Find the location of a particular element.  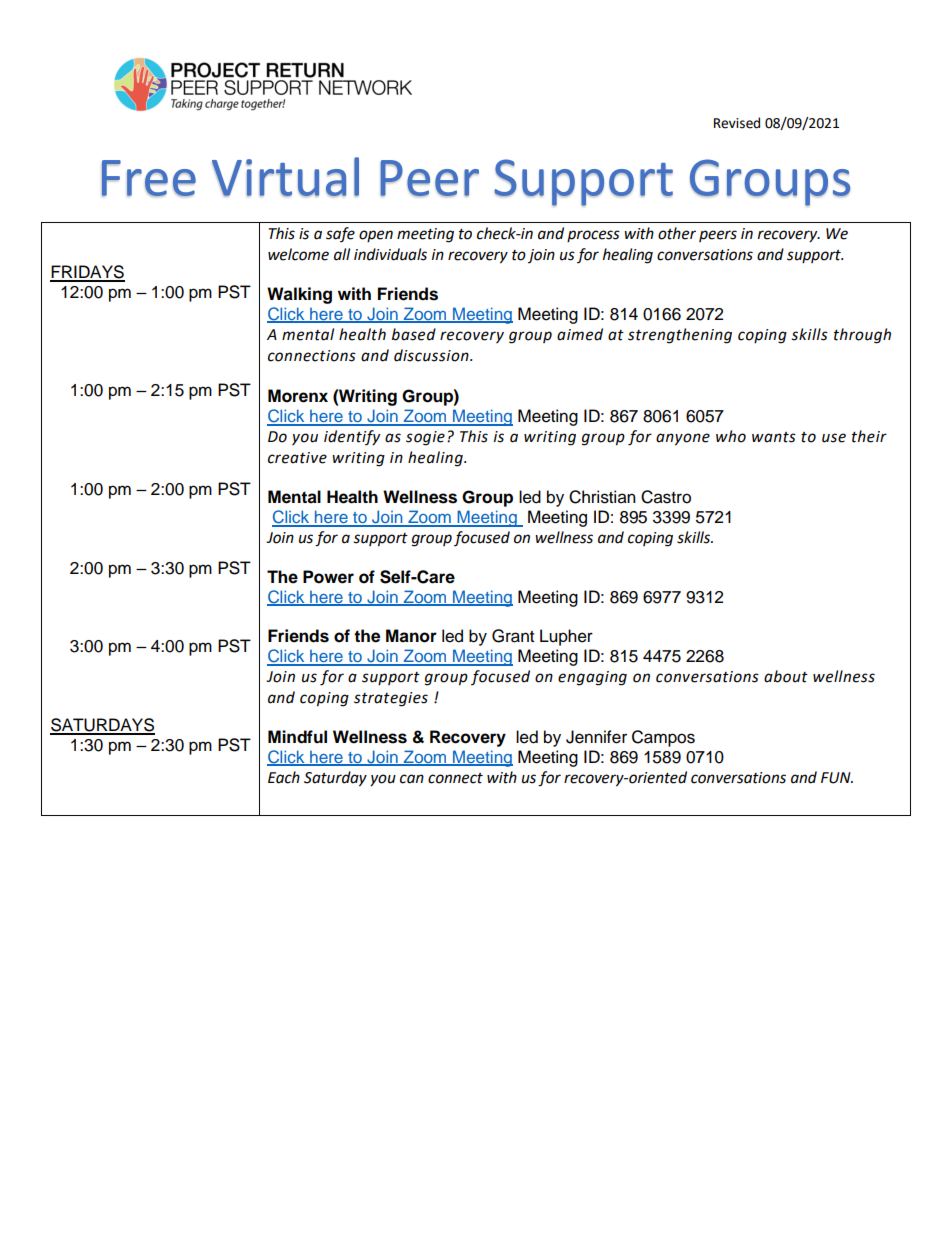

Free is located at coordinates (149, 178).
